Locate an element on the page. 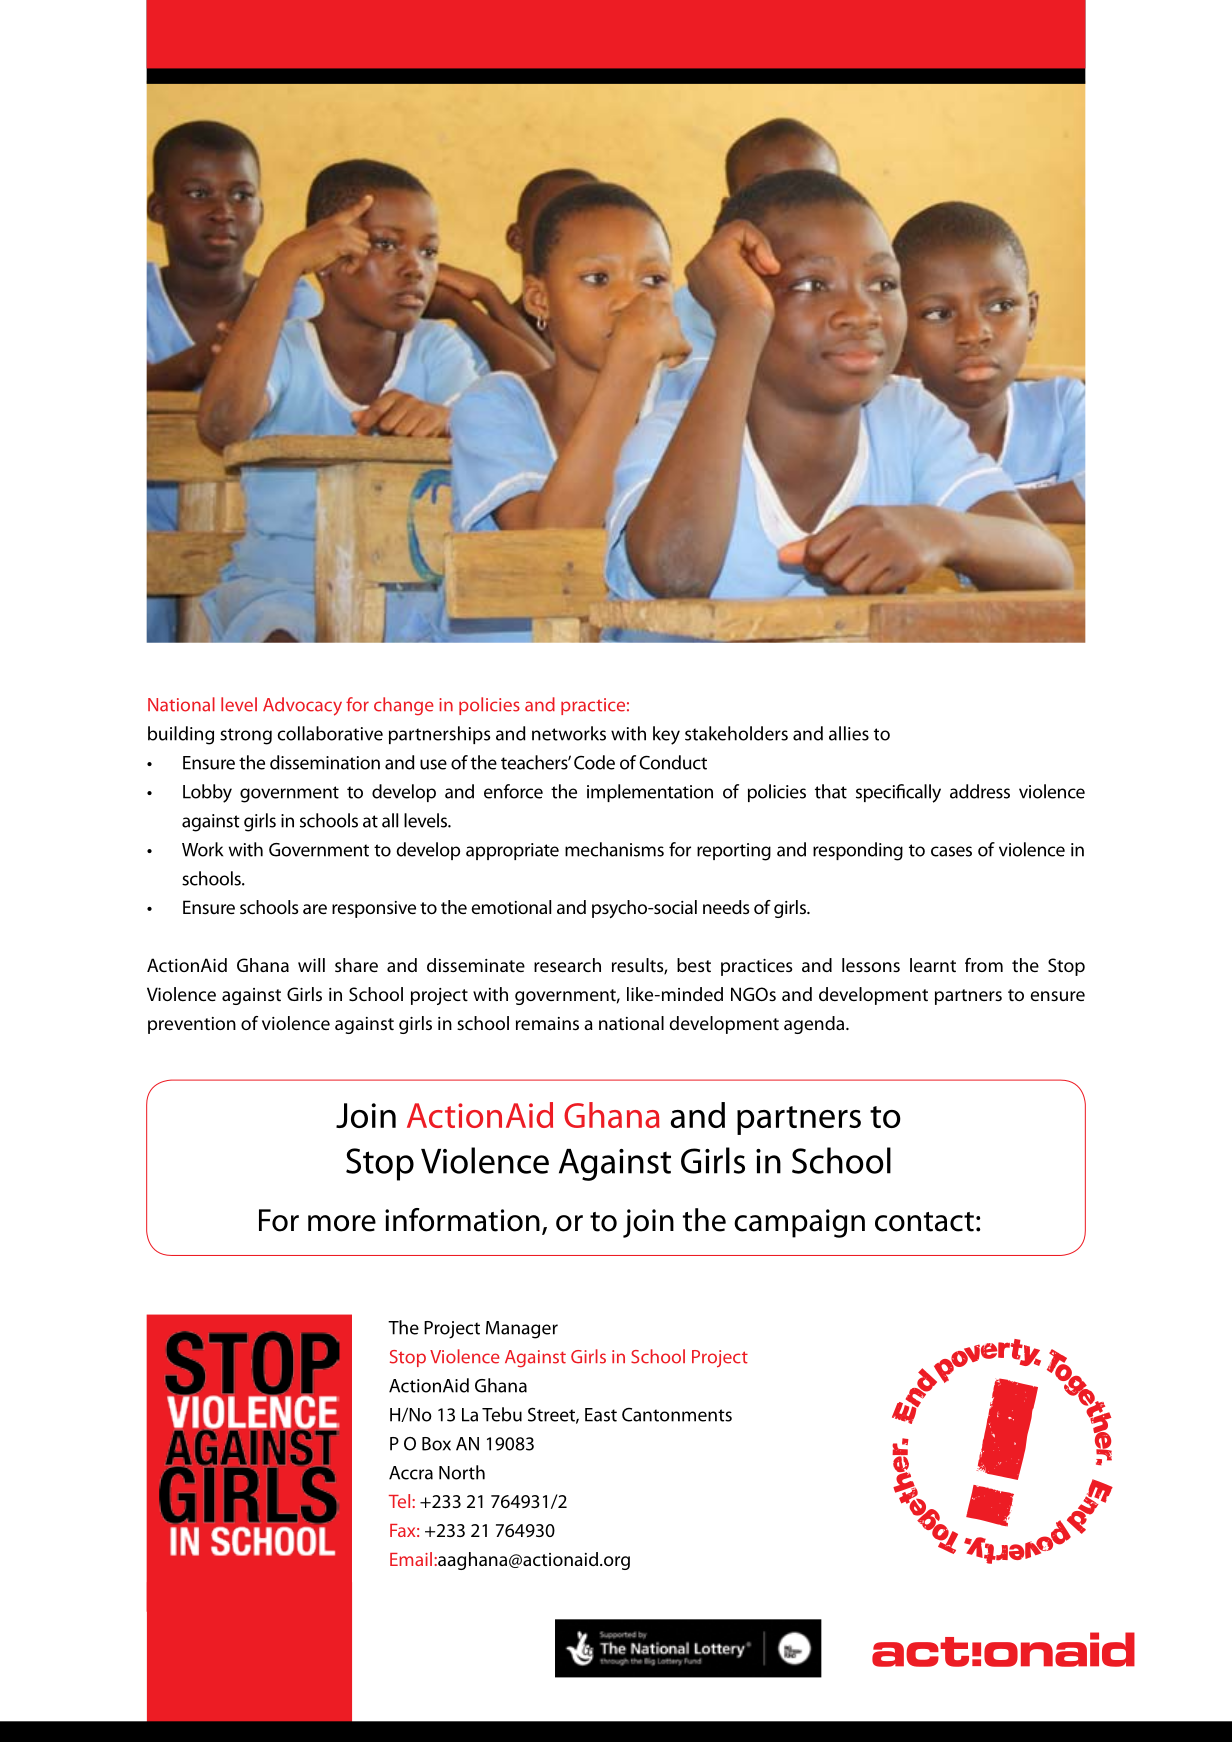  more is located at coordinates (342, 1223).
